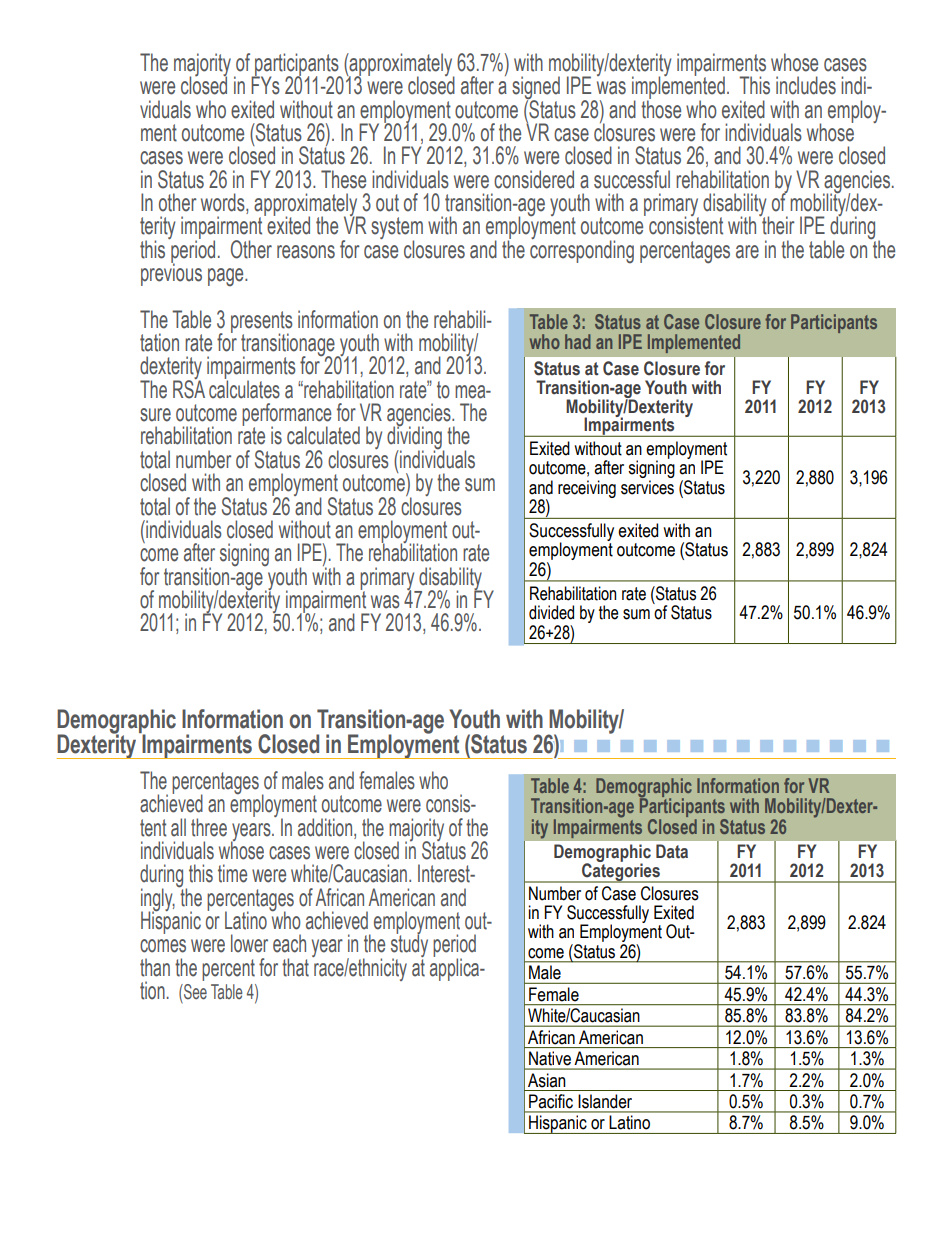 The height and width of the screenshot is (1233, 952). I want to click on calculates, so click(244, 388).
